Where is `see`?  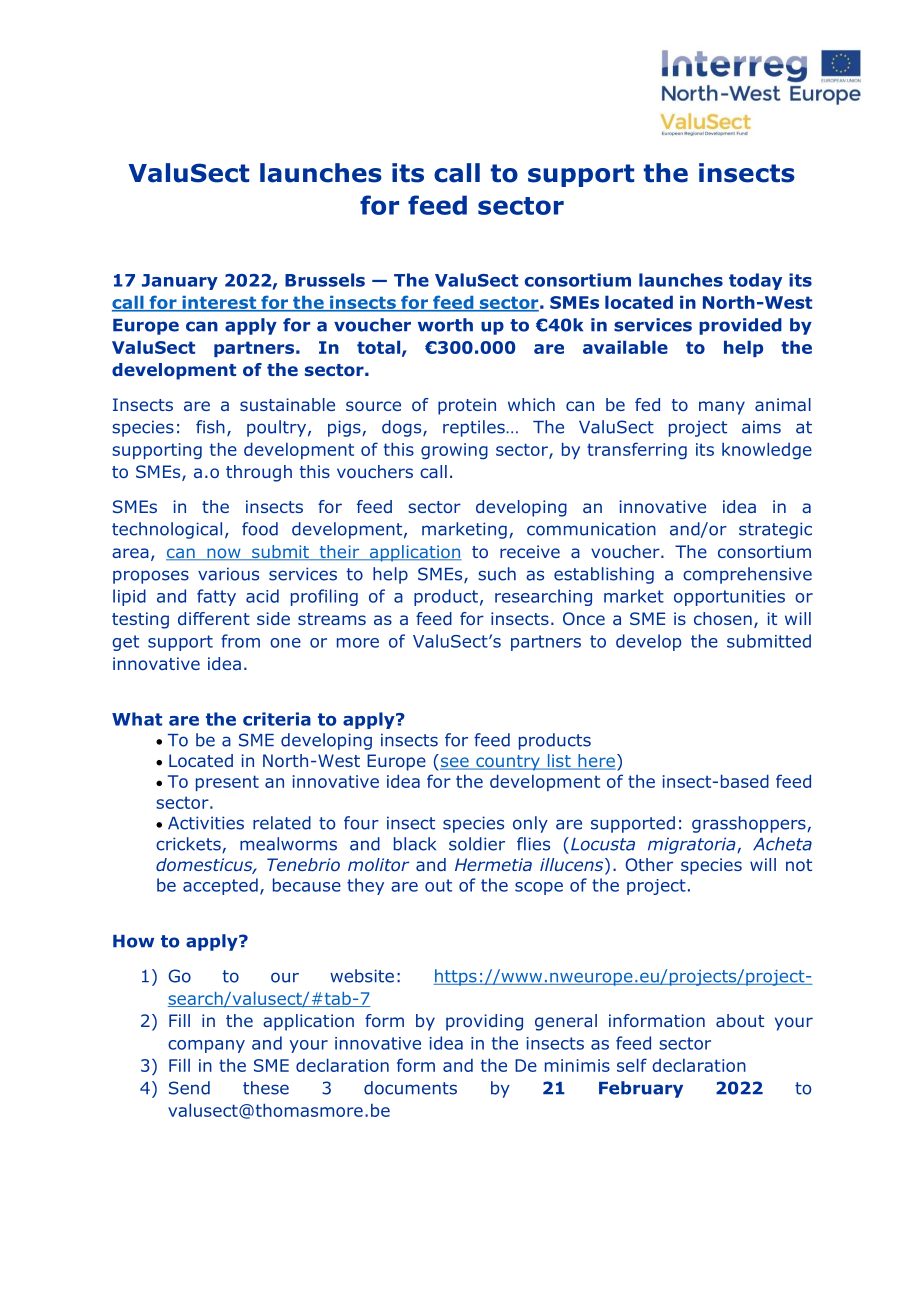 see is located at coordinates (455, 763).
